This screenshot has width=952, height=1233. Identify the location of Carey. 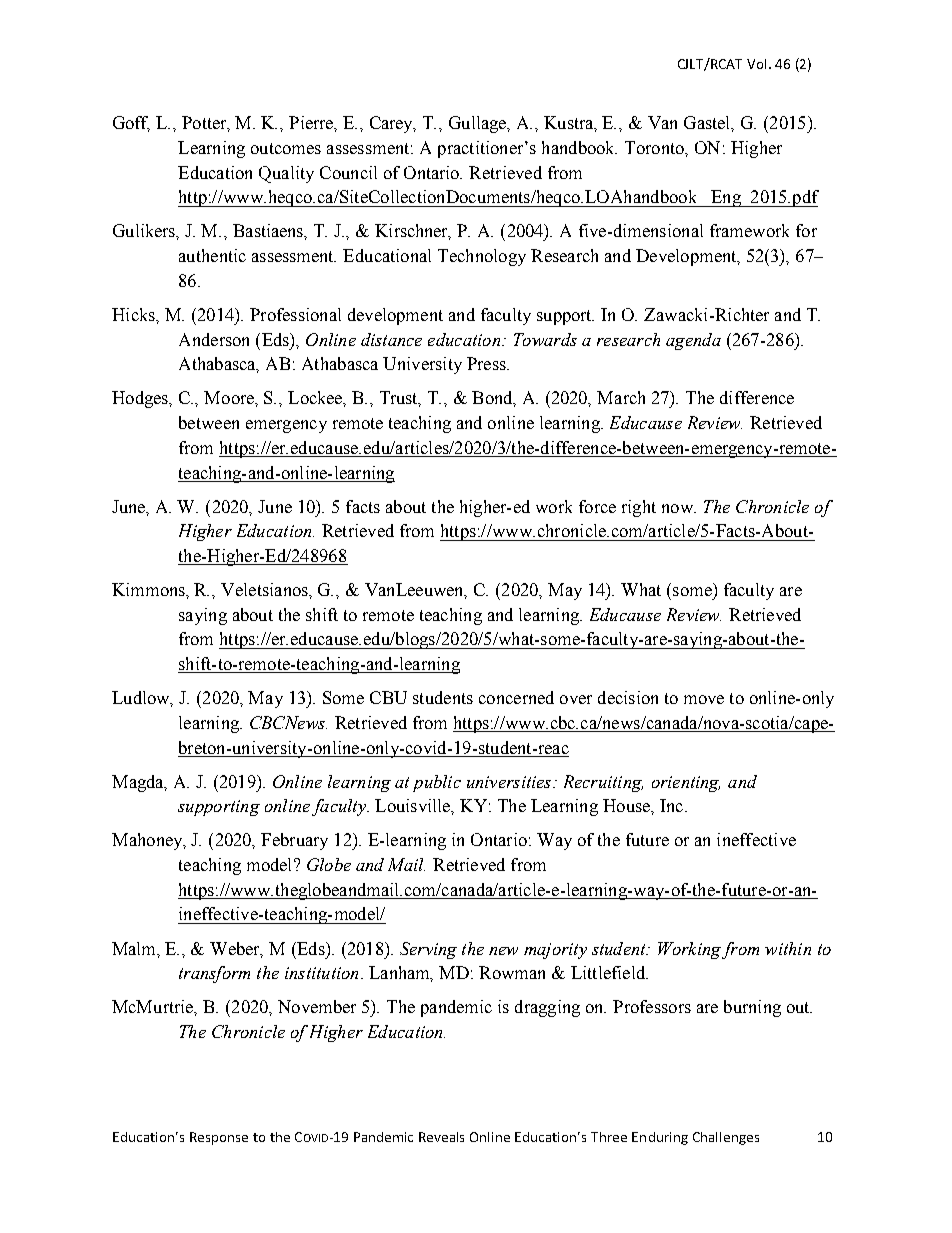
(393, 124).
